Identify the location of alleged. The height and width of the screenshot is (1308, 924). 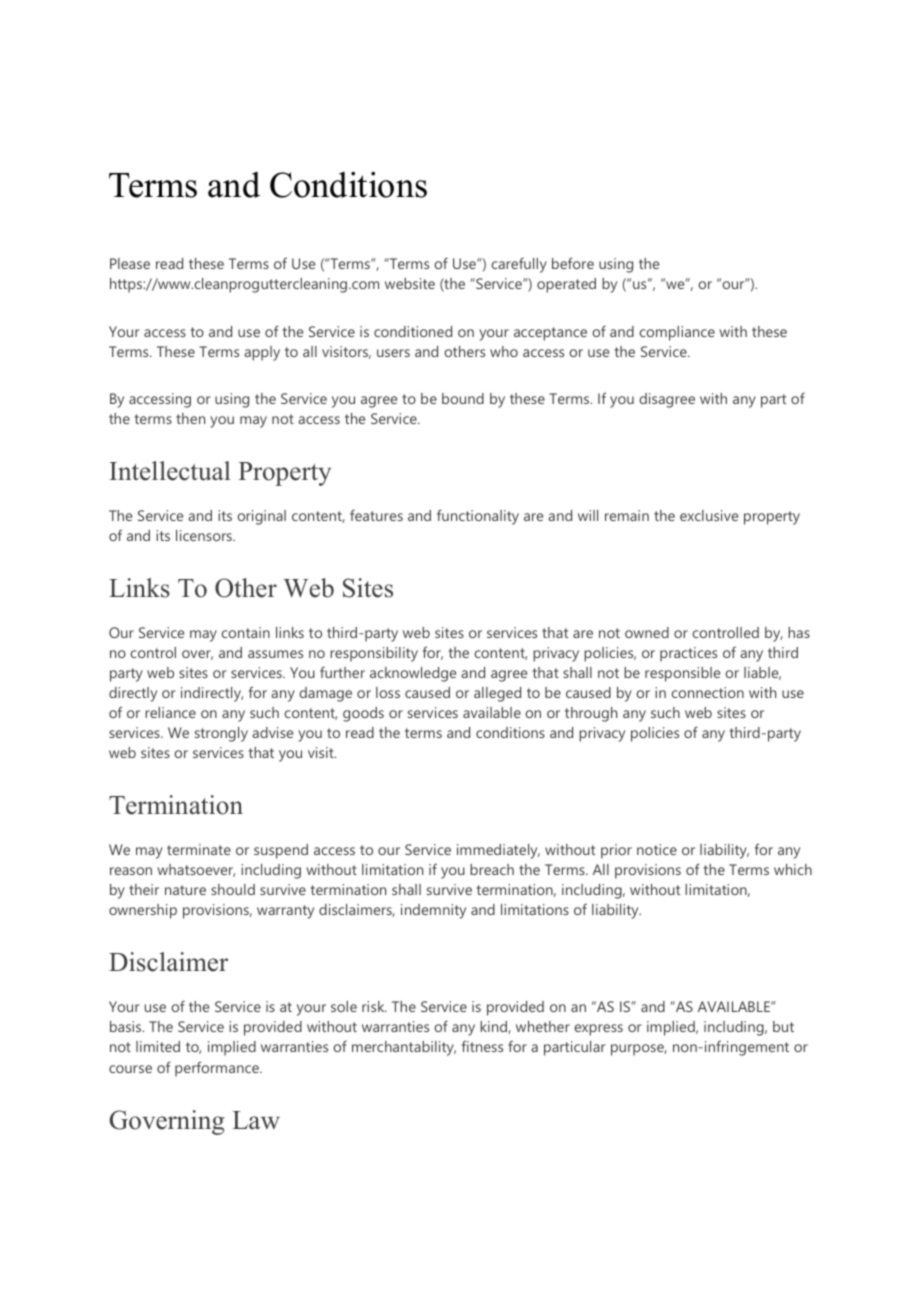
(497, 694).
